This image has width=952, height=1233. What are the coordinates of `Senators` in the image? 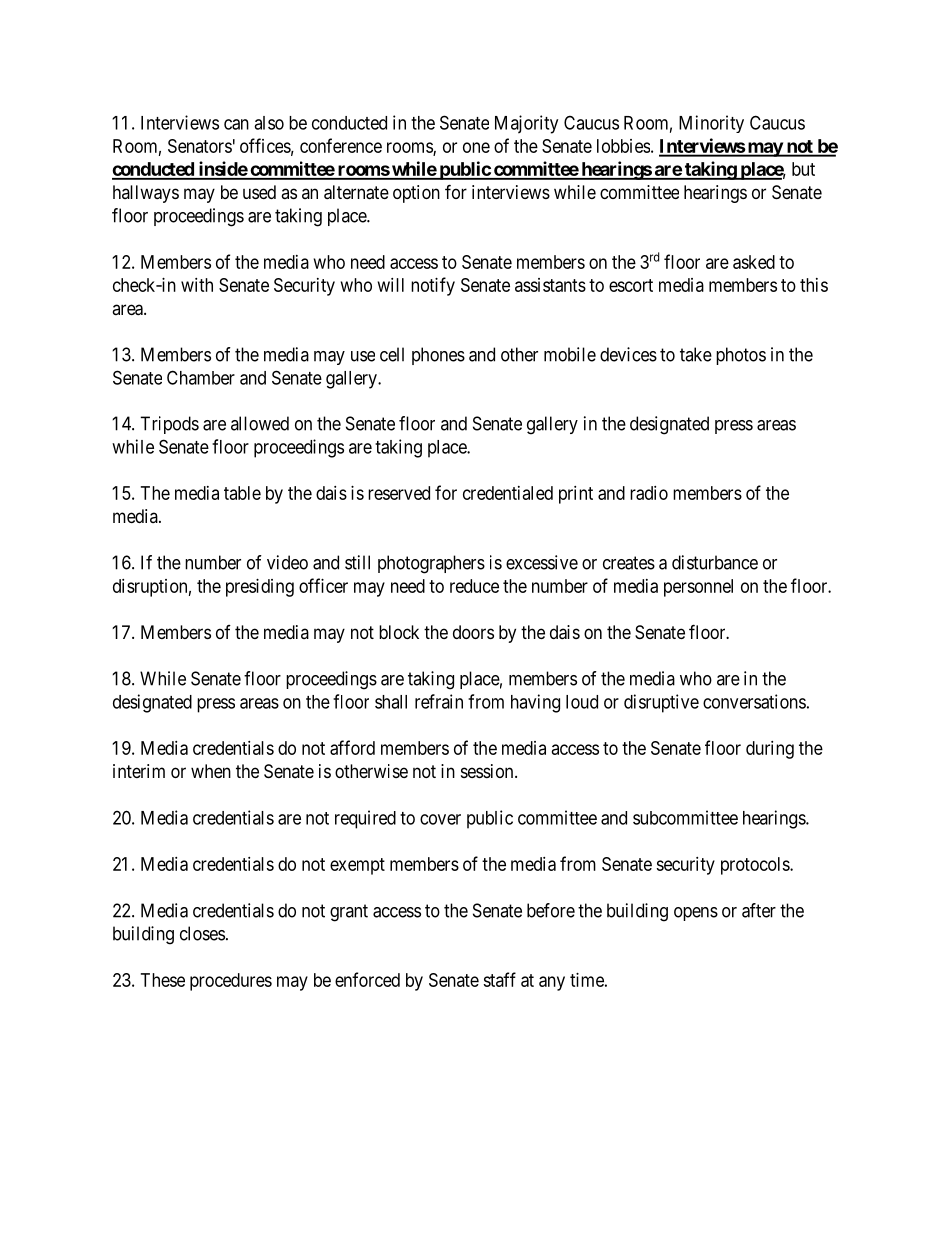 It's located at (200, 146).
